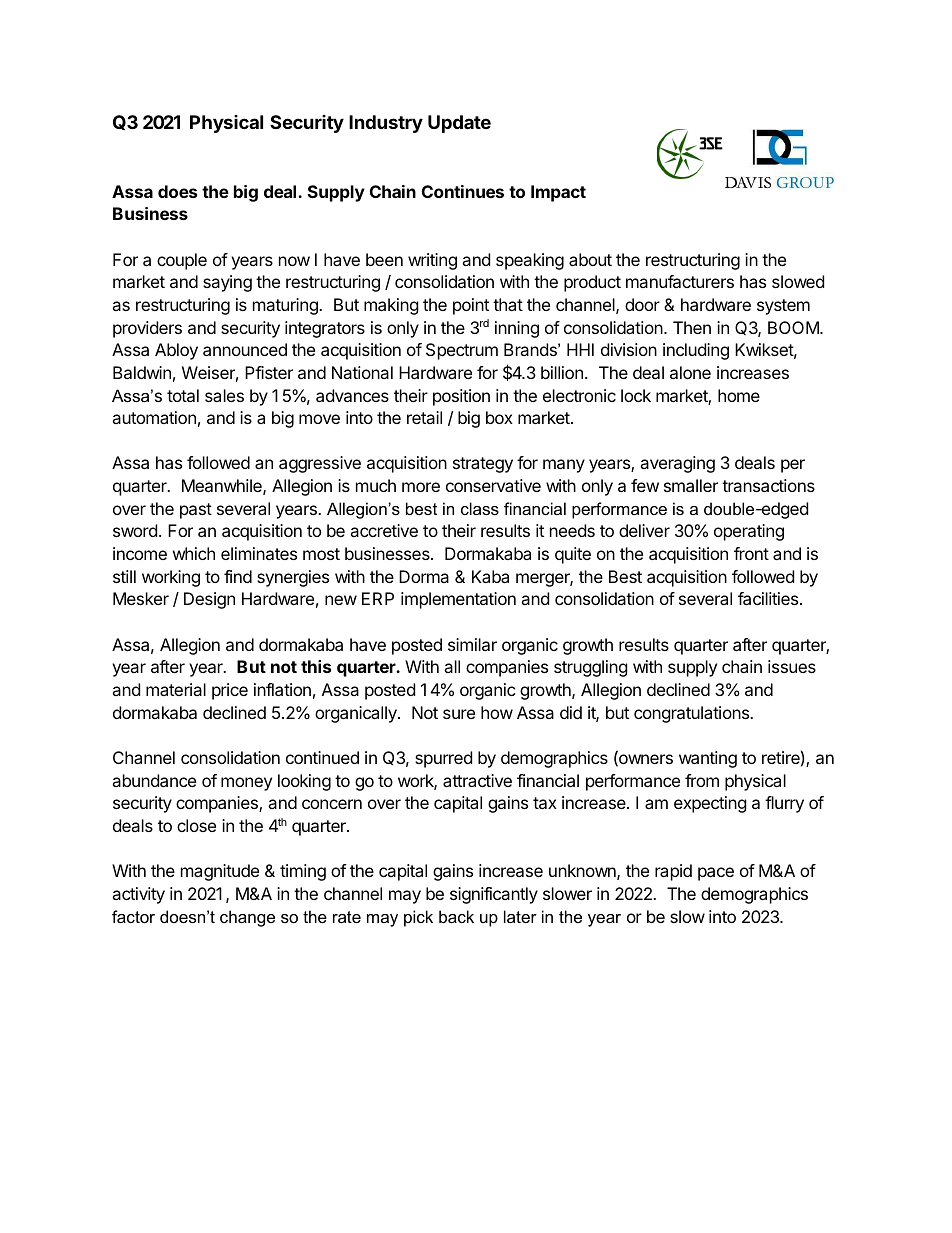 This screenshot has height=1233, width=952. I want to click on announced, so click(245, 349).
